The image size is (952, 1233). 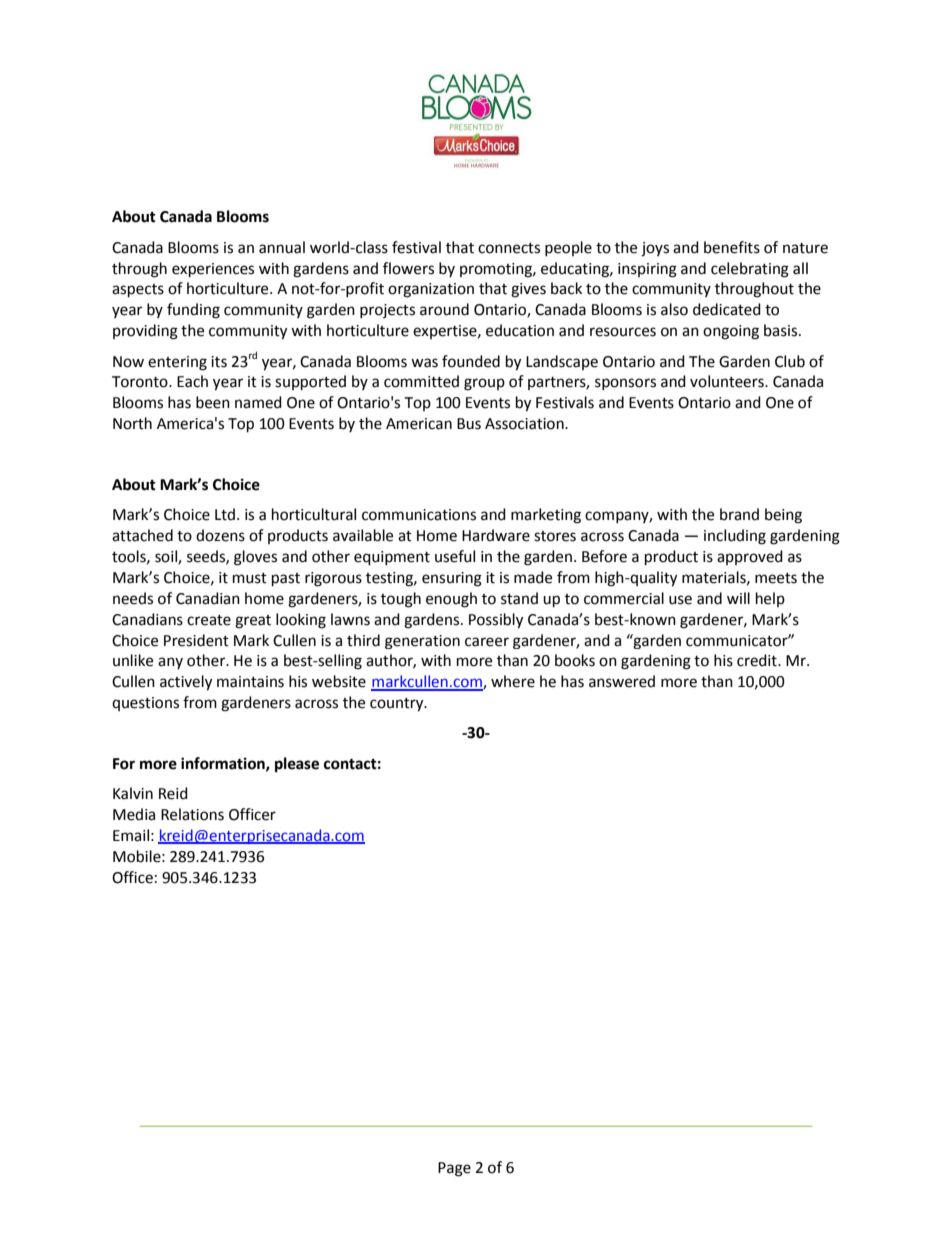 I want to click on Page, so click(x=454, y=1169).
